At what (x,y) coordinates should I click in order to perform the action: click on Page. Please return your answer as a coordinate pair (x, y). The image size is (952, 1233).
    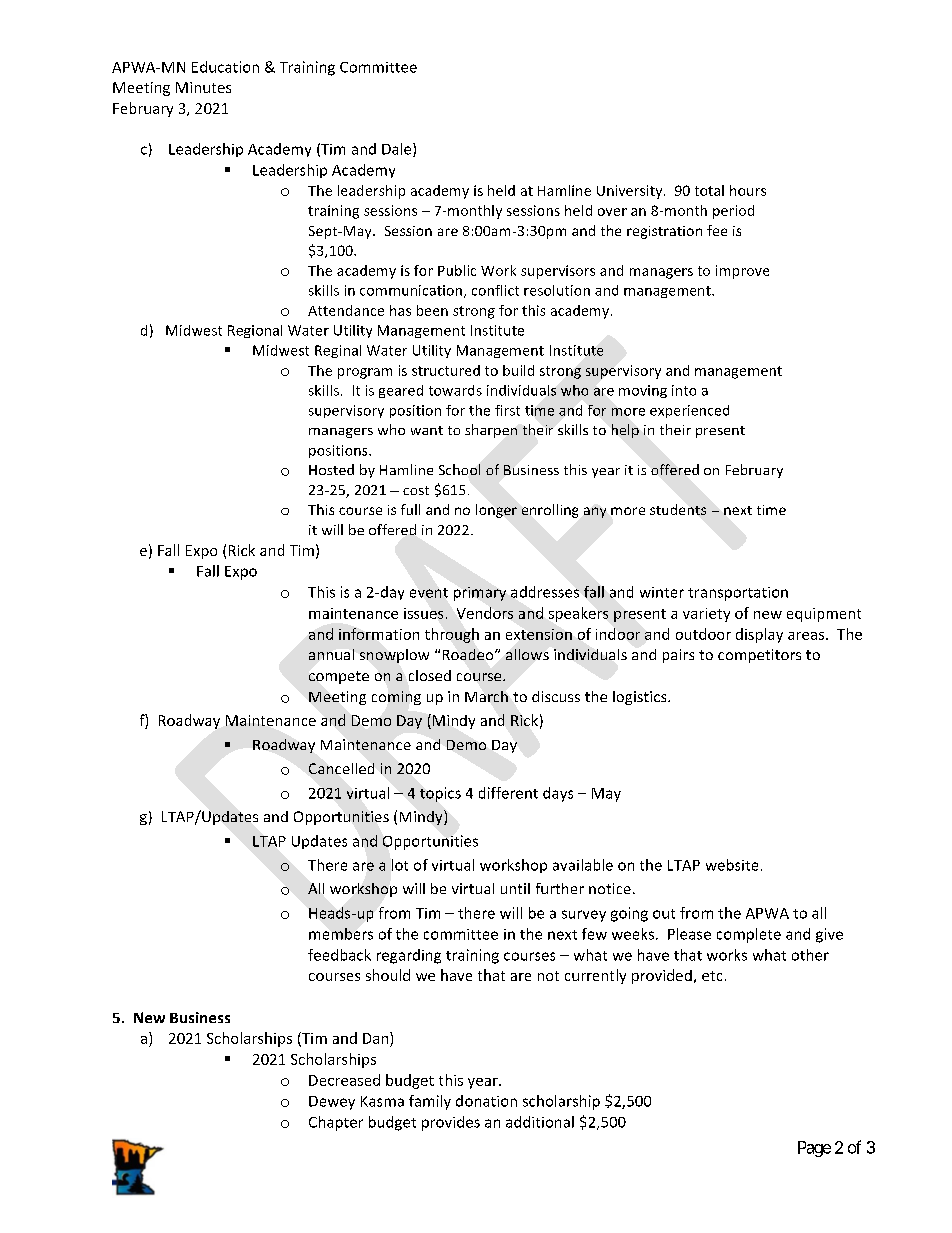
    Looking at the image, I should click on (814, 1149).
